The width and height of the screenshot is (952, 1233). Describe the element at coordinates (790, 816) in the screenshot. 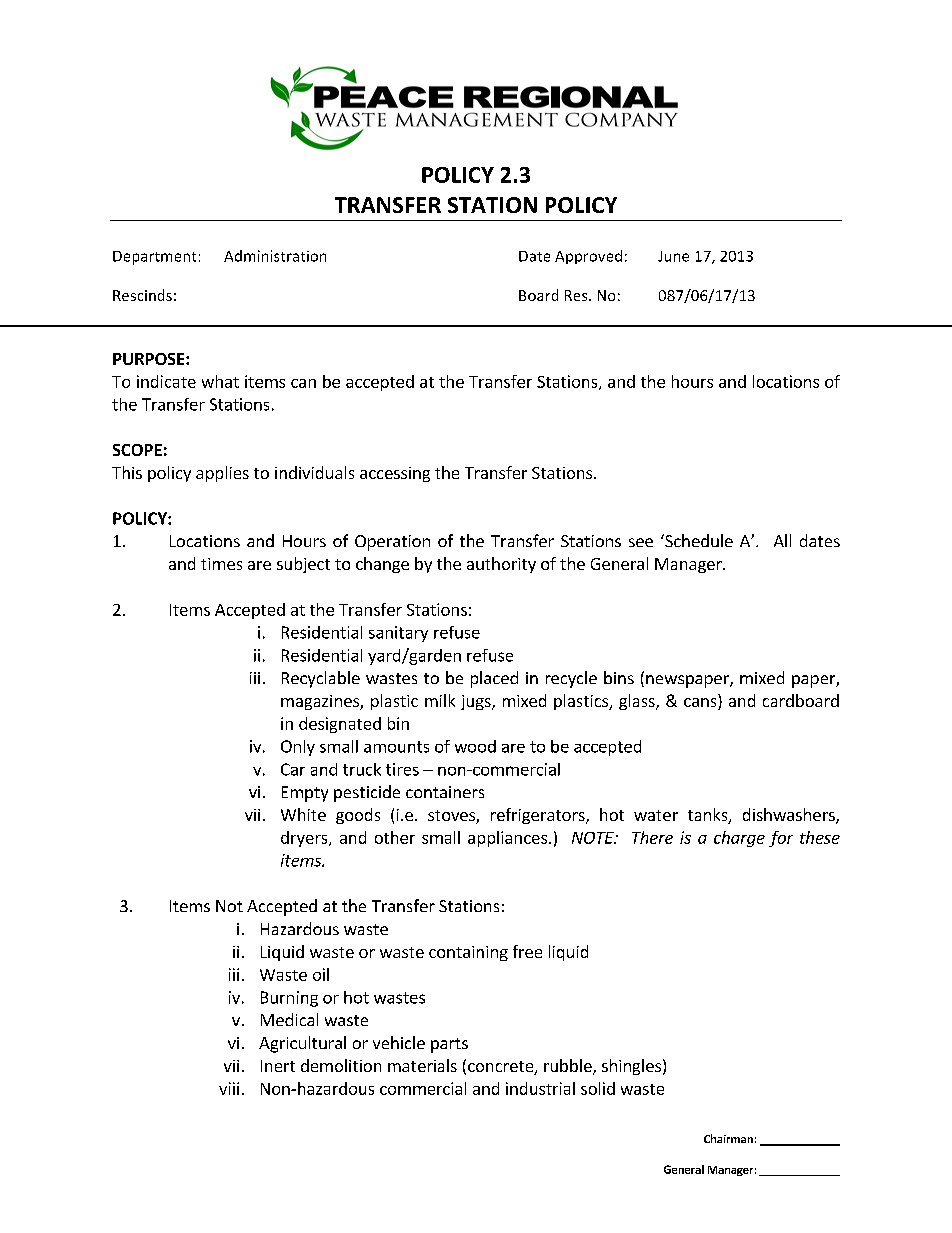

I see `dishwashers` at that location.
